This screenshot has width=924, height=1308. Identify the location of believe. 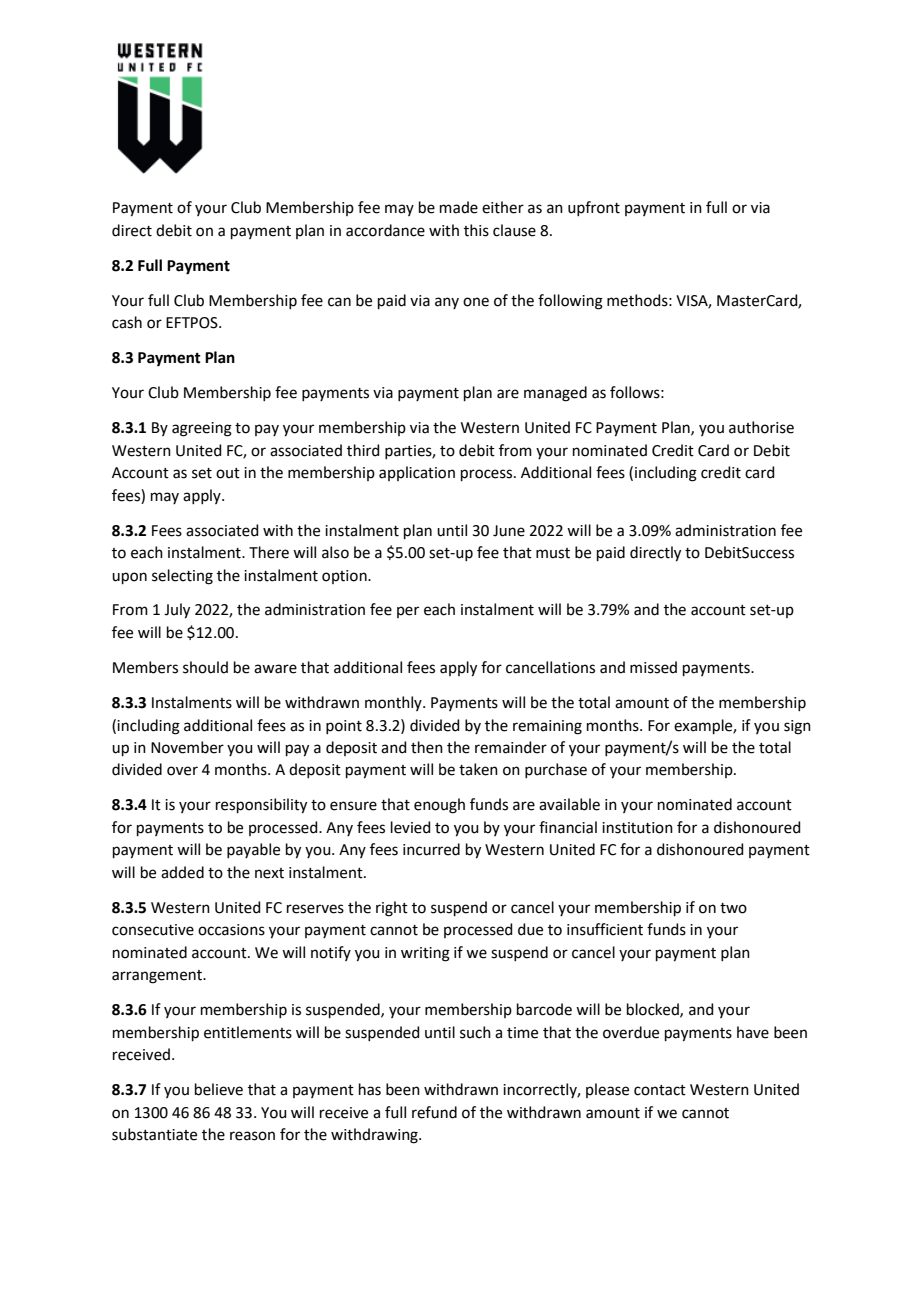
(219, 1089).
